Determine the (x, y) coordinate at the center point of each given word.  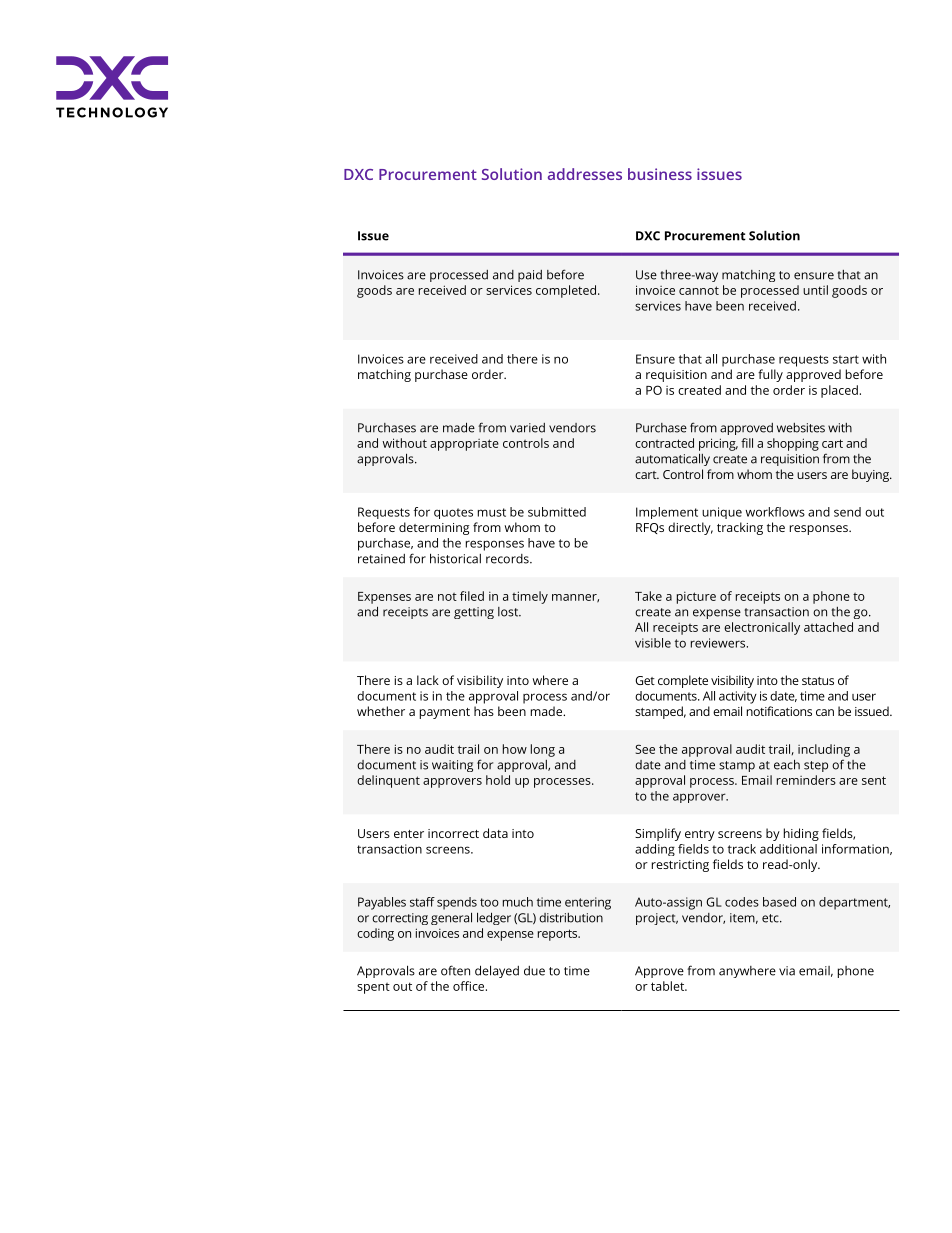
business (660, 174)
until (815, 290)
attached (828, 627)
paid (530, 276)
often (455, 970)
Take (648, 596)
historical (455, 558)
